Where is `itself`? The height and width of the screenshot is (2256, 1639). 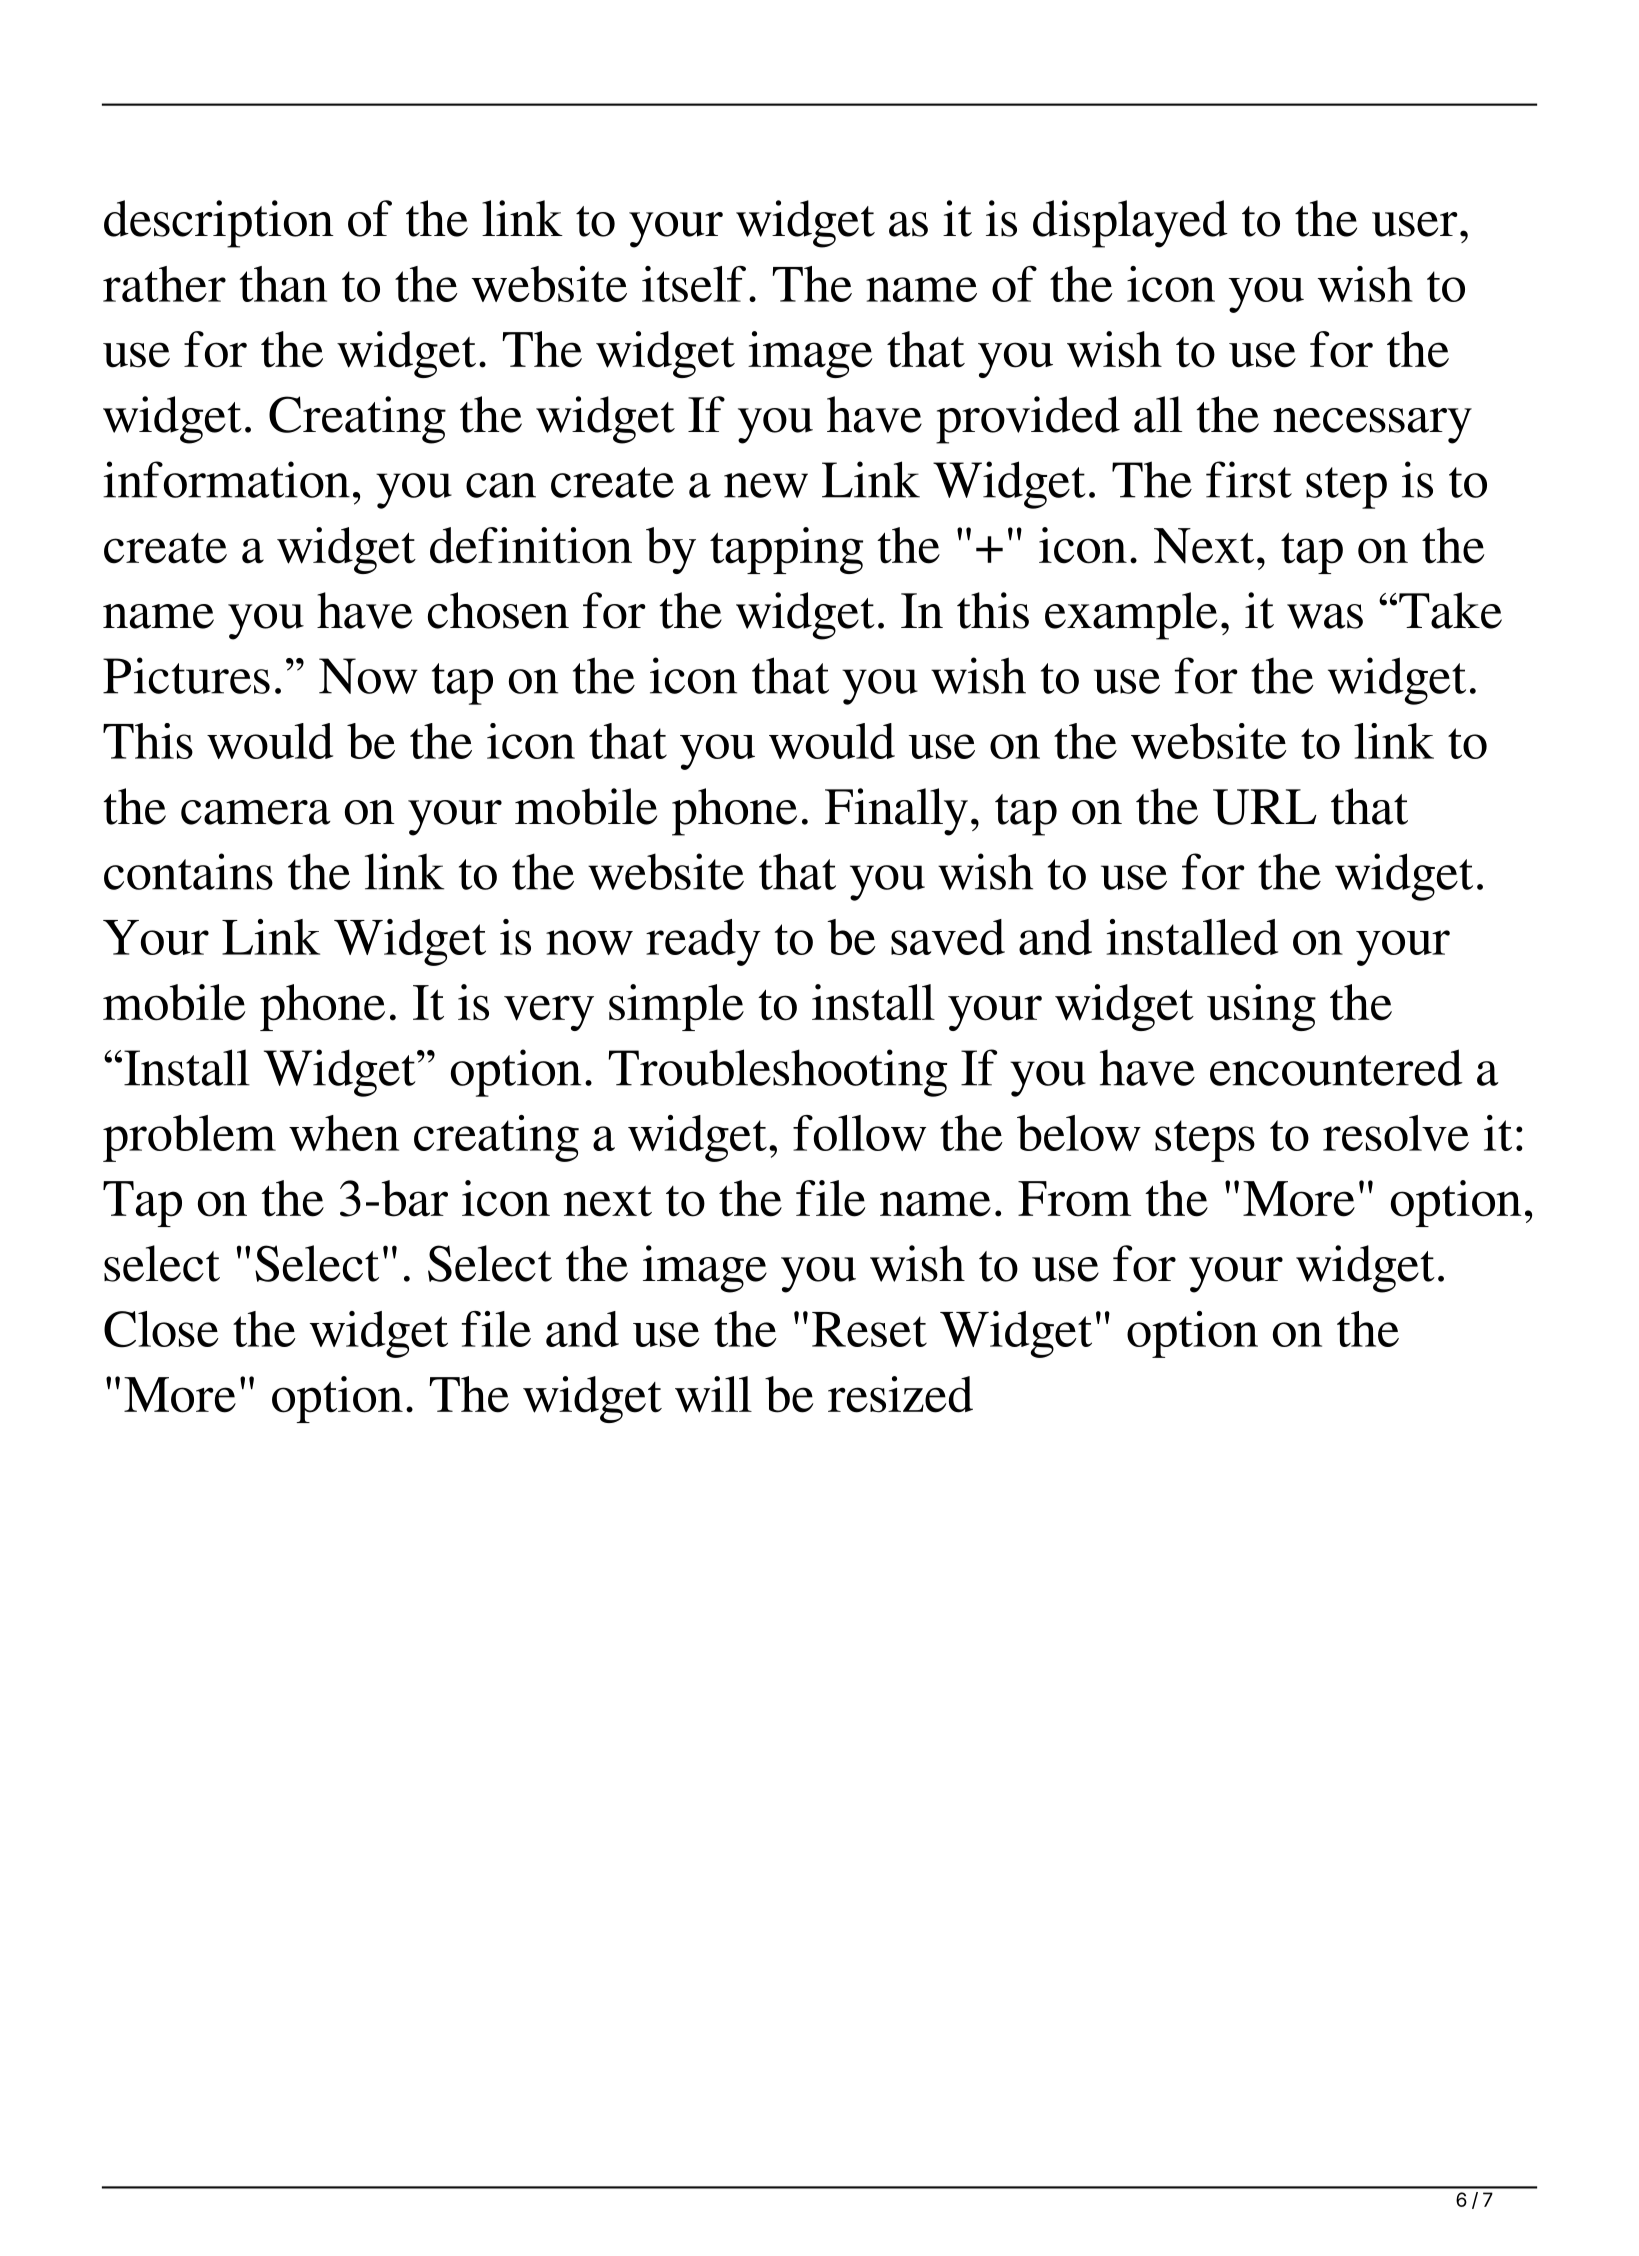 itself is located at coordinates (694, 284).
